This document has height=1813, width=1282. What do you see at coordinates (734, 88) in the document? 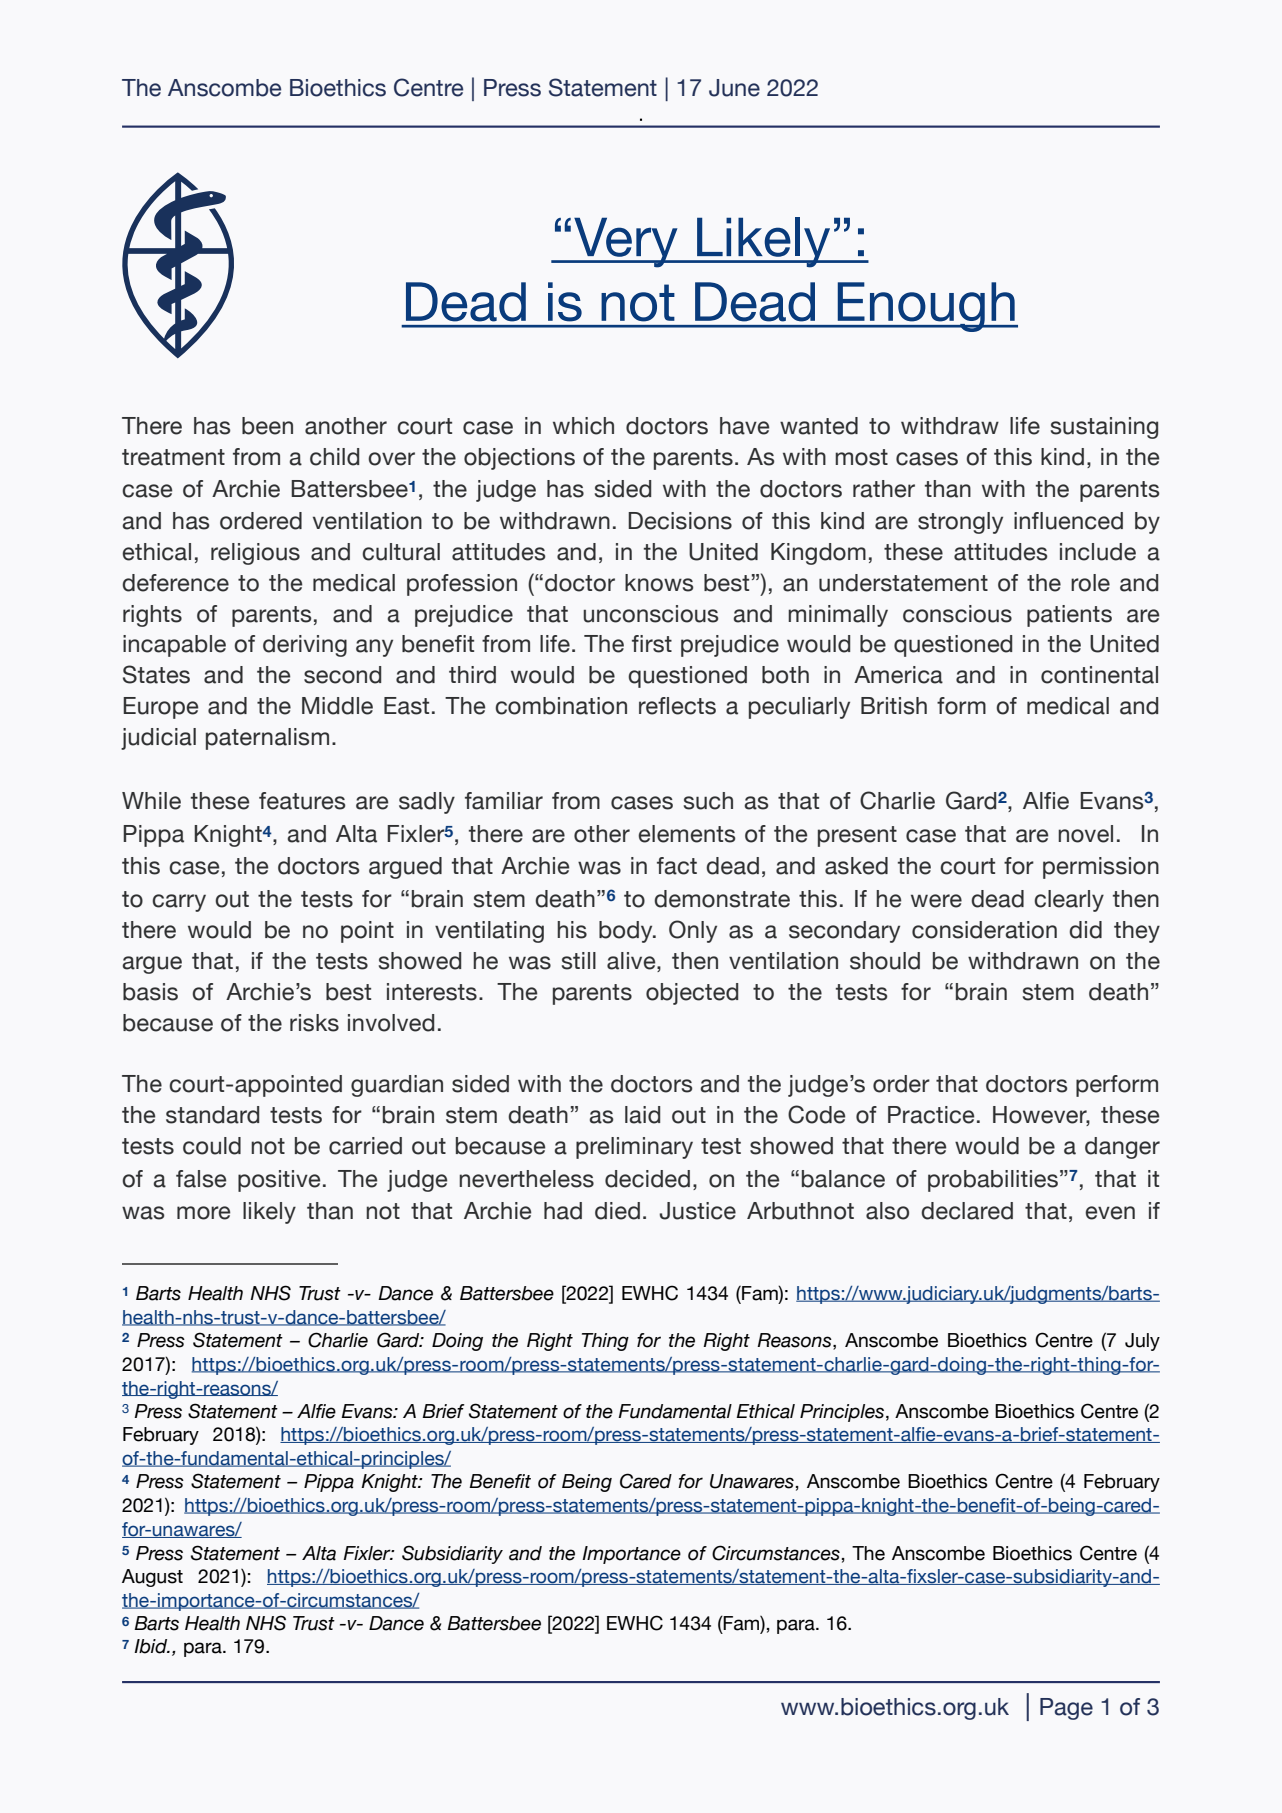
I see `June` at bounding box center [734, 88].
